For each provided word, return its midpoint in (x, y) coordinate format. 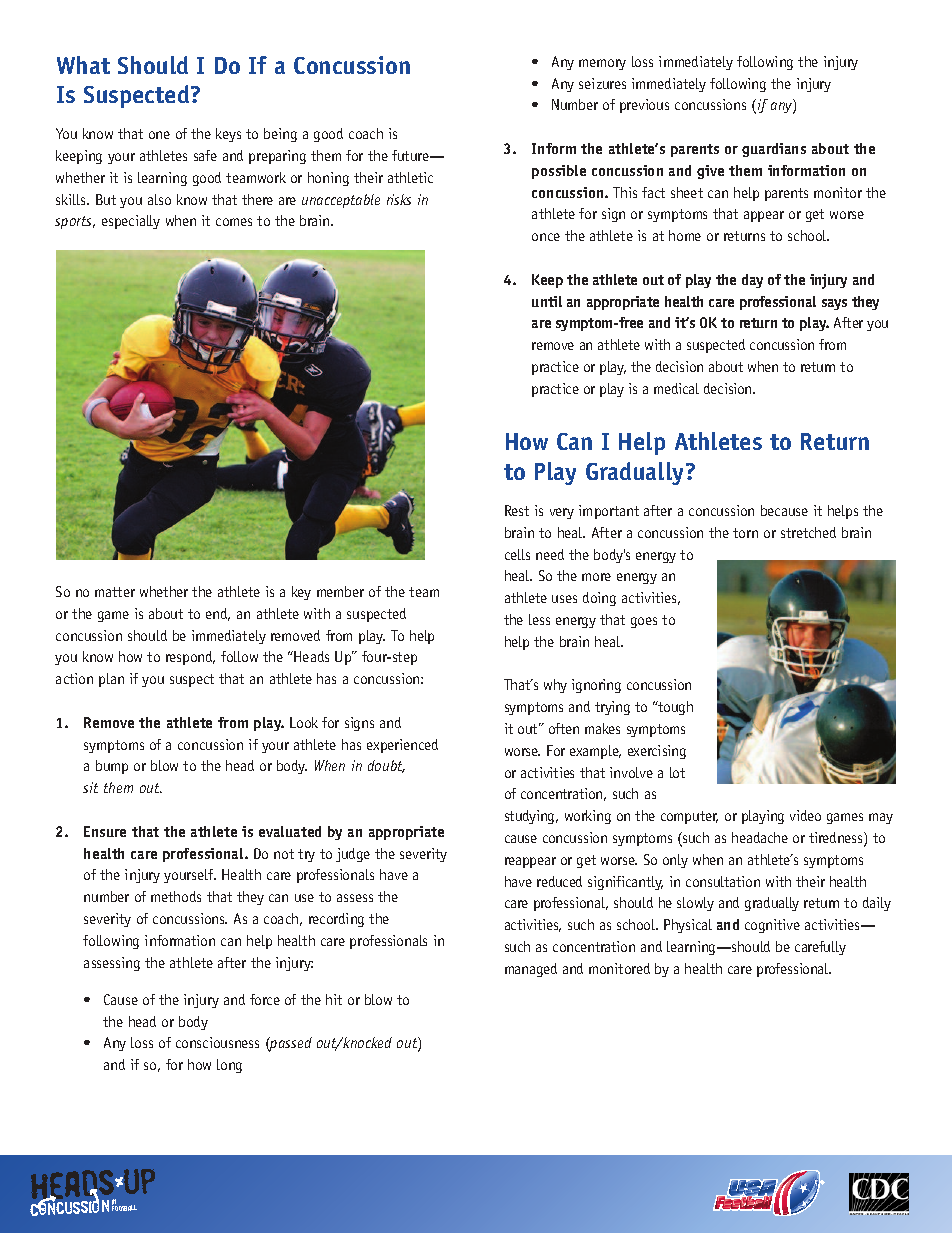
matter (115, 592)
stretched (808, 532)
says (834, 304)
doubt (386, 766)
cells (517, 554)
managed (531, 970)
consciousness (217, 1042)
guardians (774, 150)
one (159, 135)
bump (112, 767)
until (547, 301)
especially (131, 222)
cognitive (772, 926)
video (805, 815)
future (411, 155)
